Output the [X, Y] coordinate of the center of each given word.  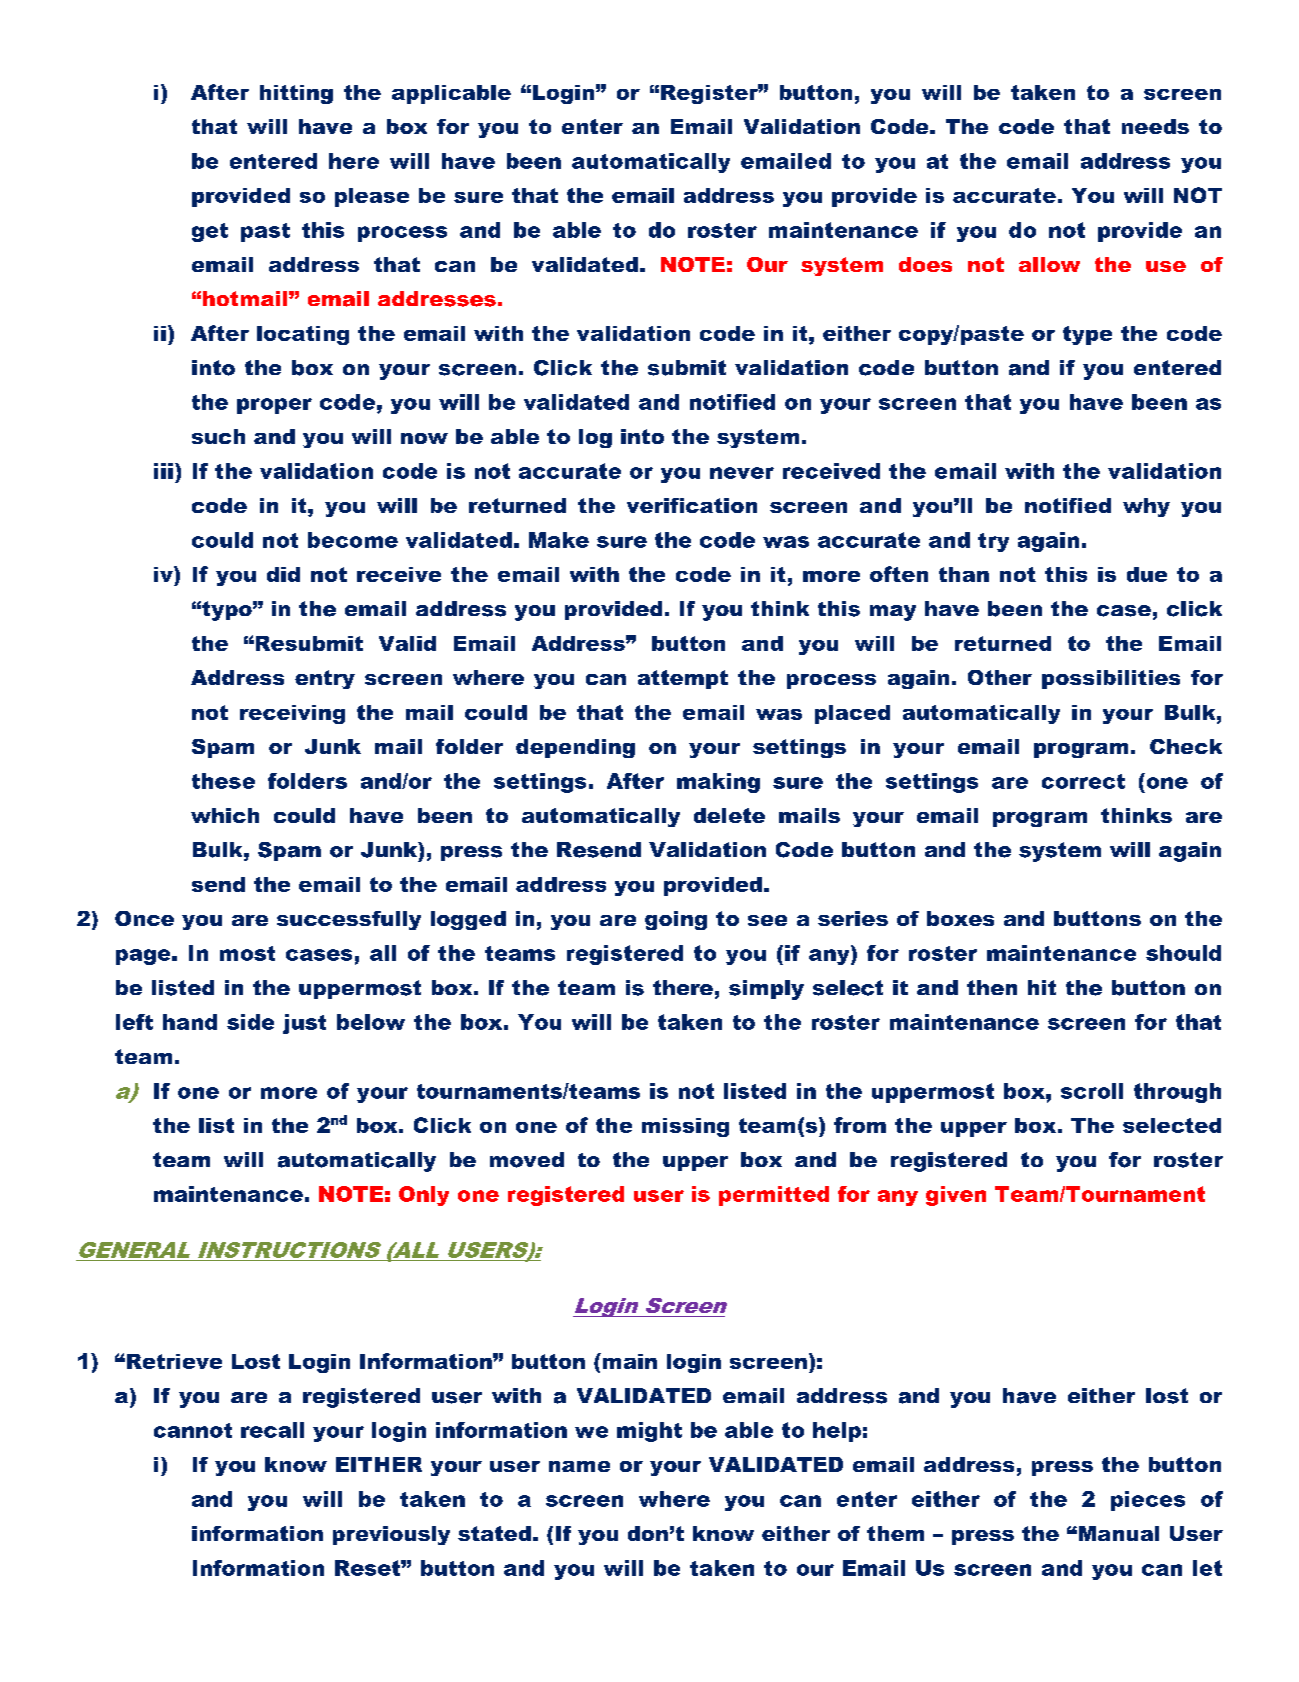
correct [1083, 781]
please [372, 197]
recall [272, 1430]
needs [1155, 126]
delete [729, 815]
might [649, 1432]
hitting [296, 94]
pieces [1148, 1501]
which [225, 815]
